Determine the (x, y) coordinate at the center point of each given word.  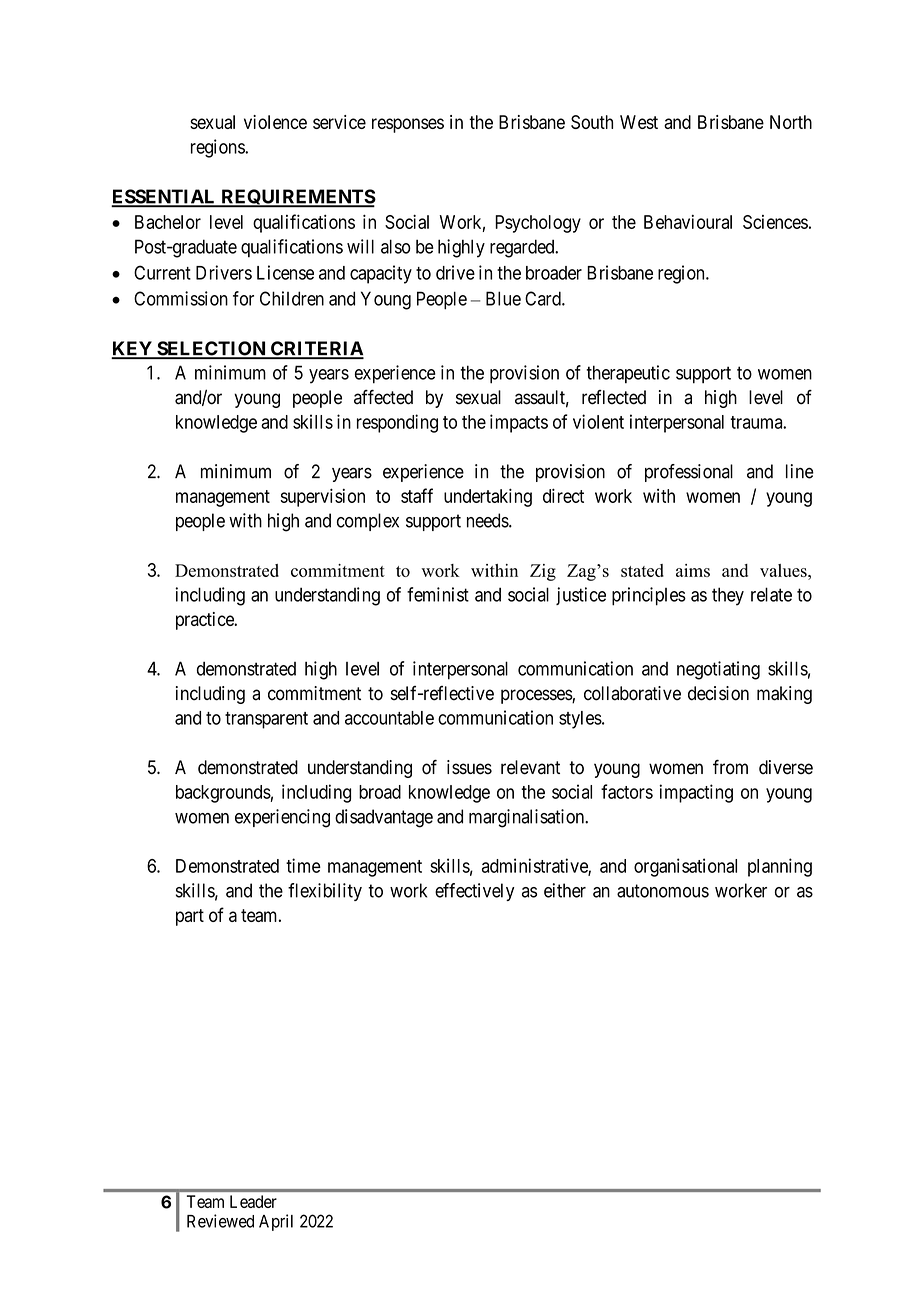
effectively (474, 892)
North (791, 122)
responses (408, 125)
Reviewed (220, 1221)
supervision (322, 497)
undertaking (488, 497)
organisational (685, 867)
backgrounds (223, 794)
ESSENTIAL (165, 197)
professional (689, 473)
